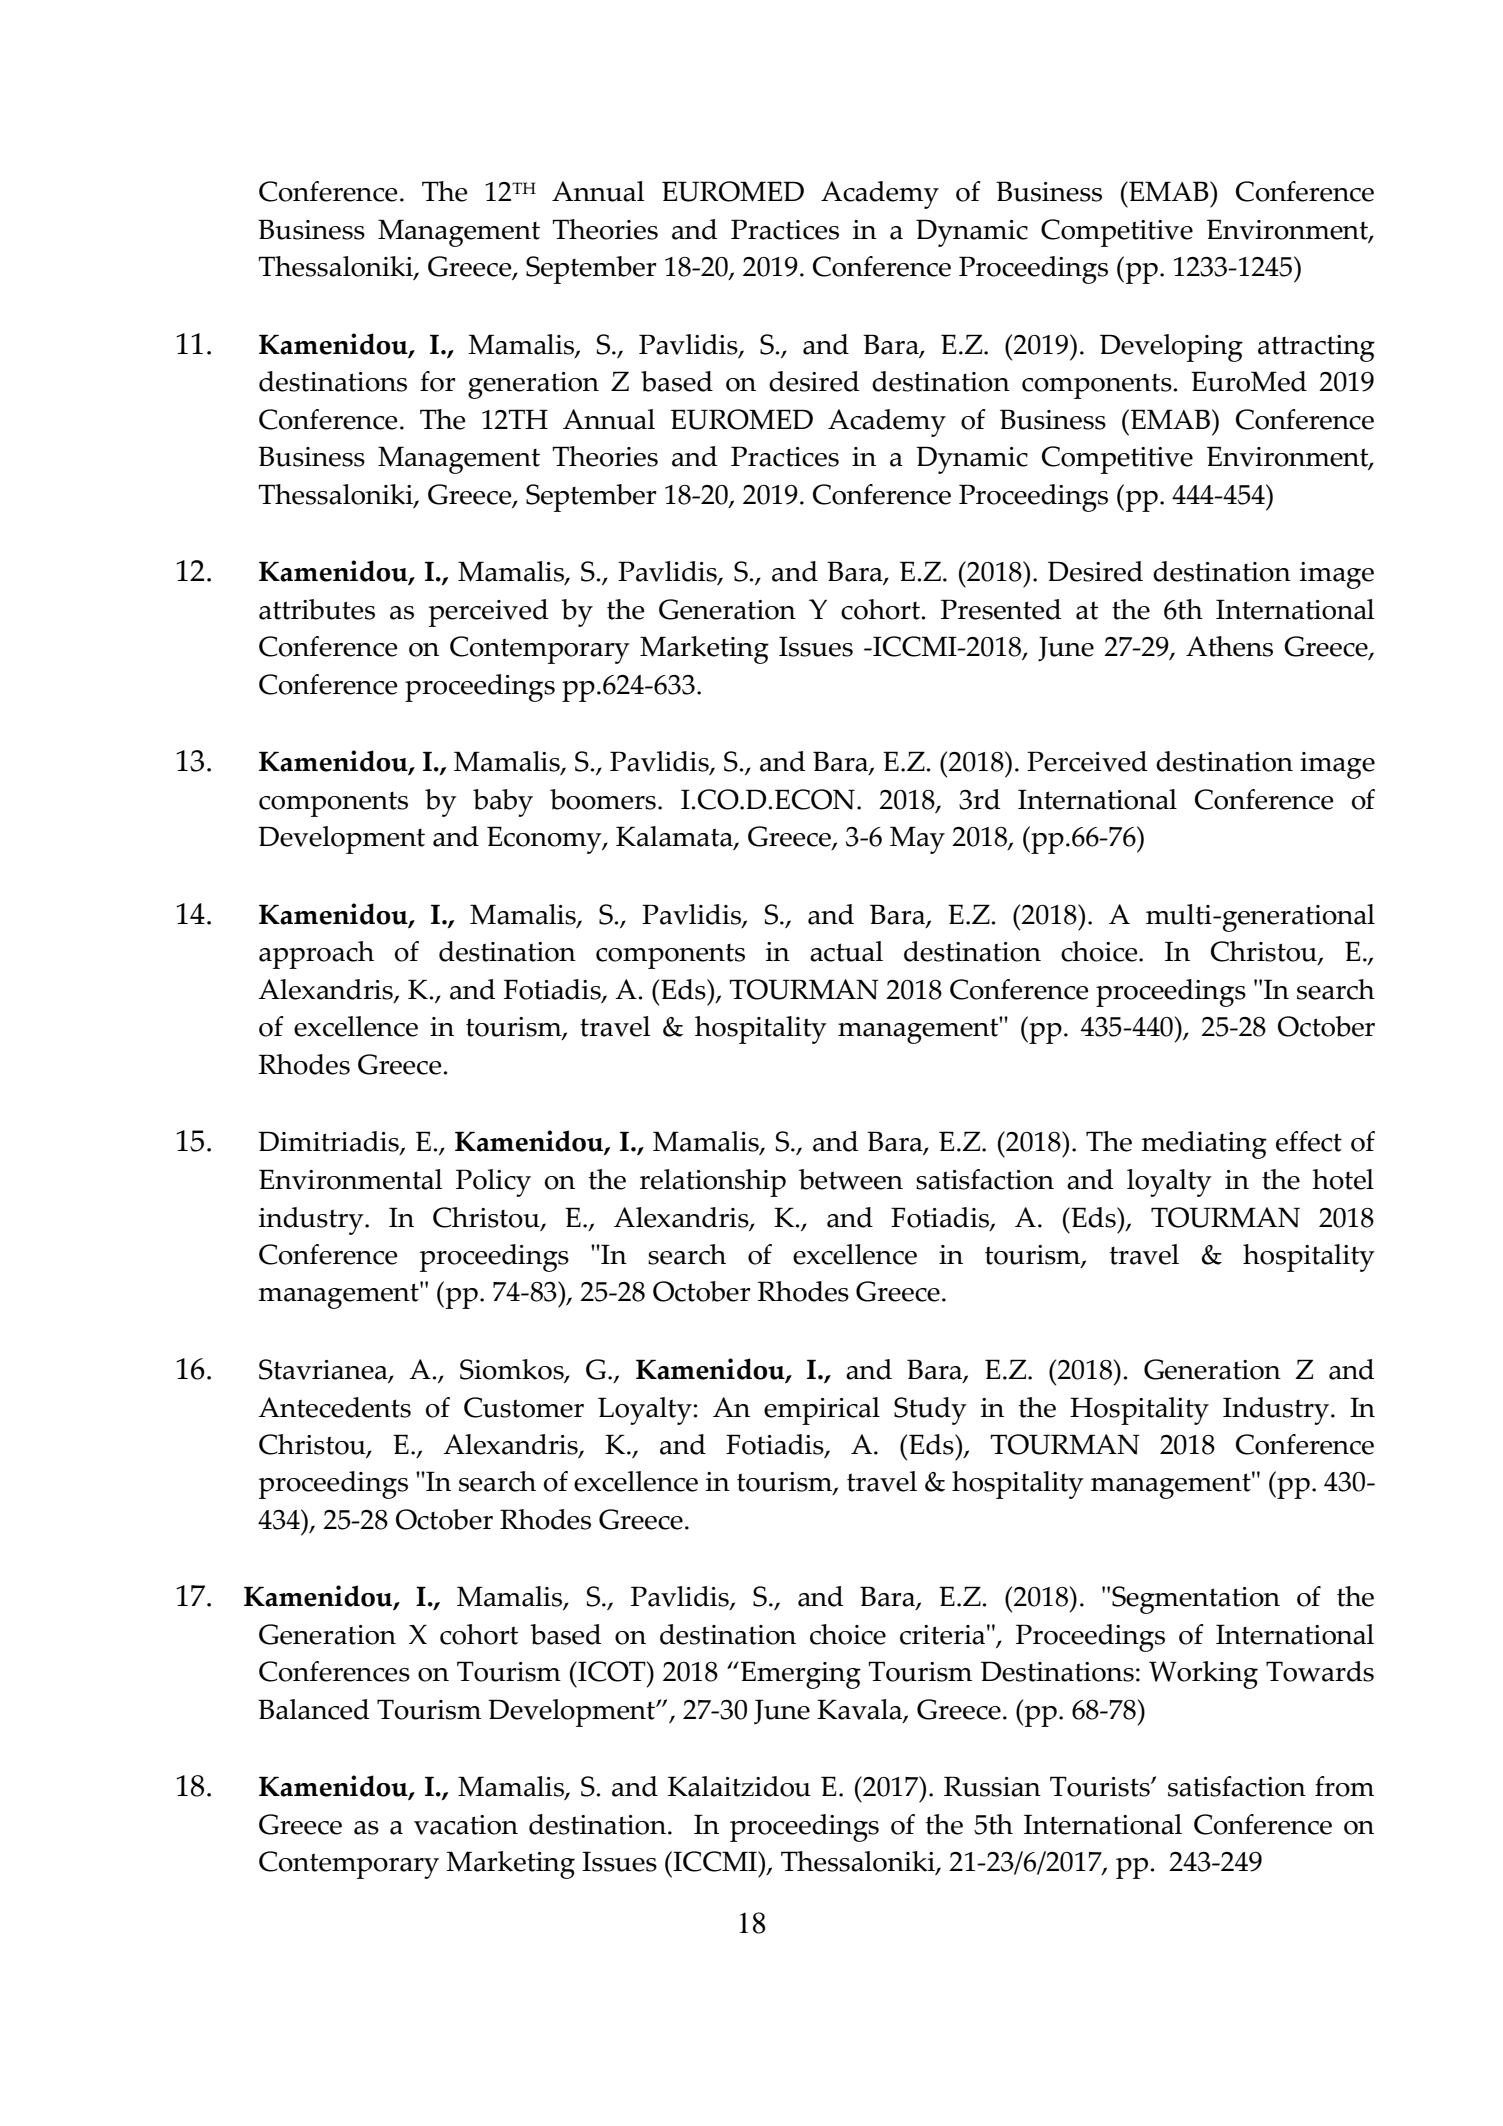 The width and height of the page is (1503, 2126). I want to click on between, so click(851, 1179).
